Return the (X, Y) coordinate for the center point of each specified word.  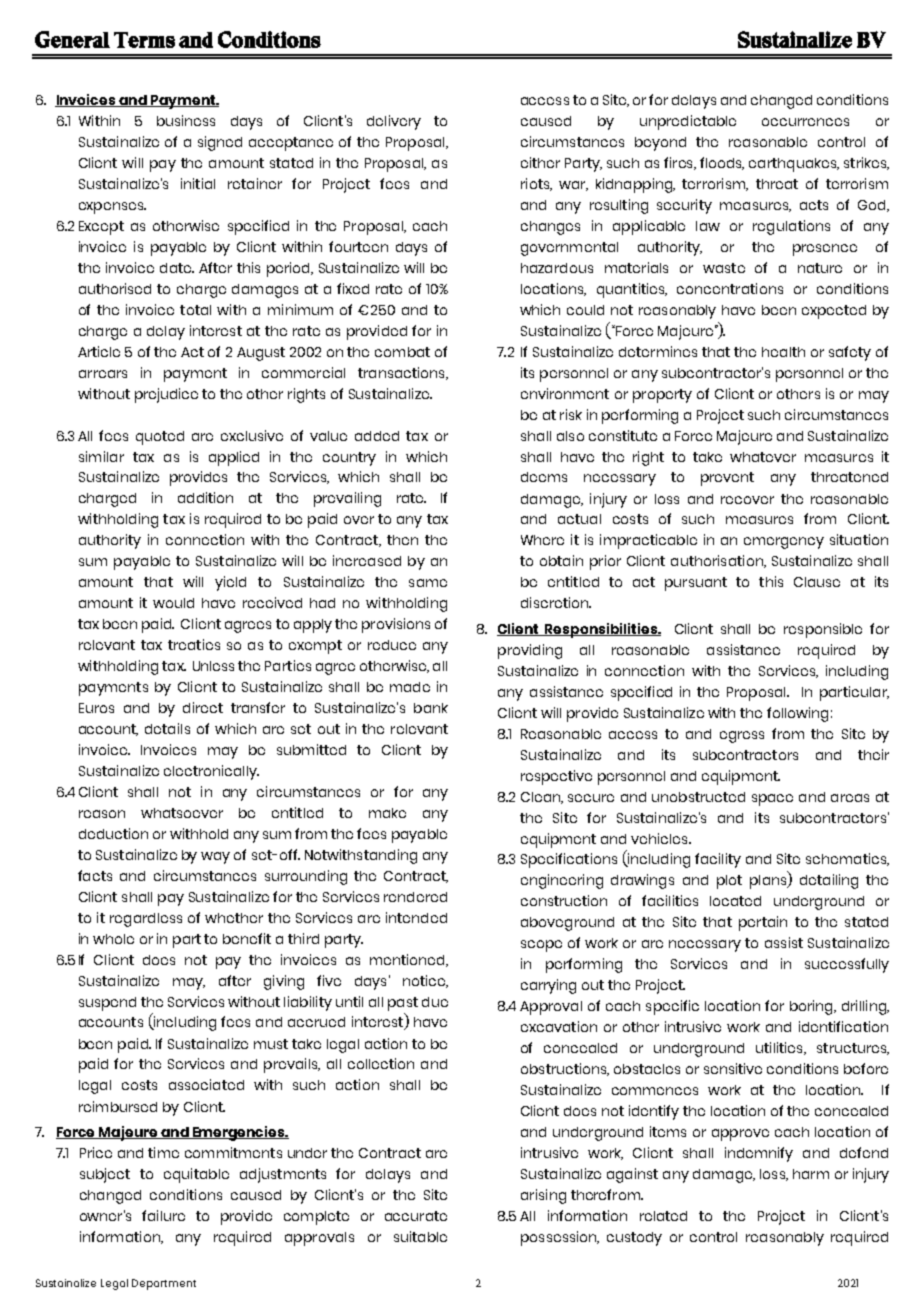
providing (530, 651)
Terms (144, 40)
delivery (394, 122)
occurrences (805, 122)
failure (163, 1215)
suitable (420, 1236)
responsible (823, 630)
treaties (194, 644)
